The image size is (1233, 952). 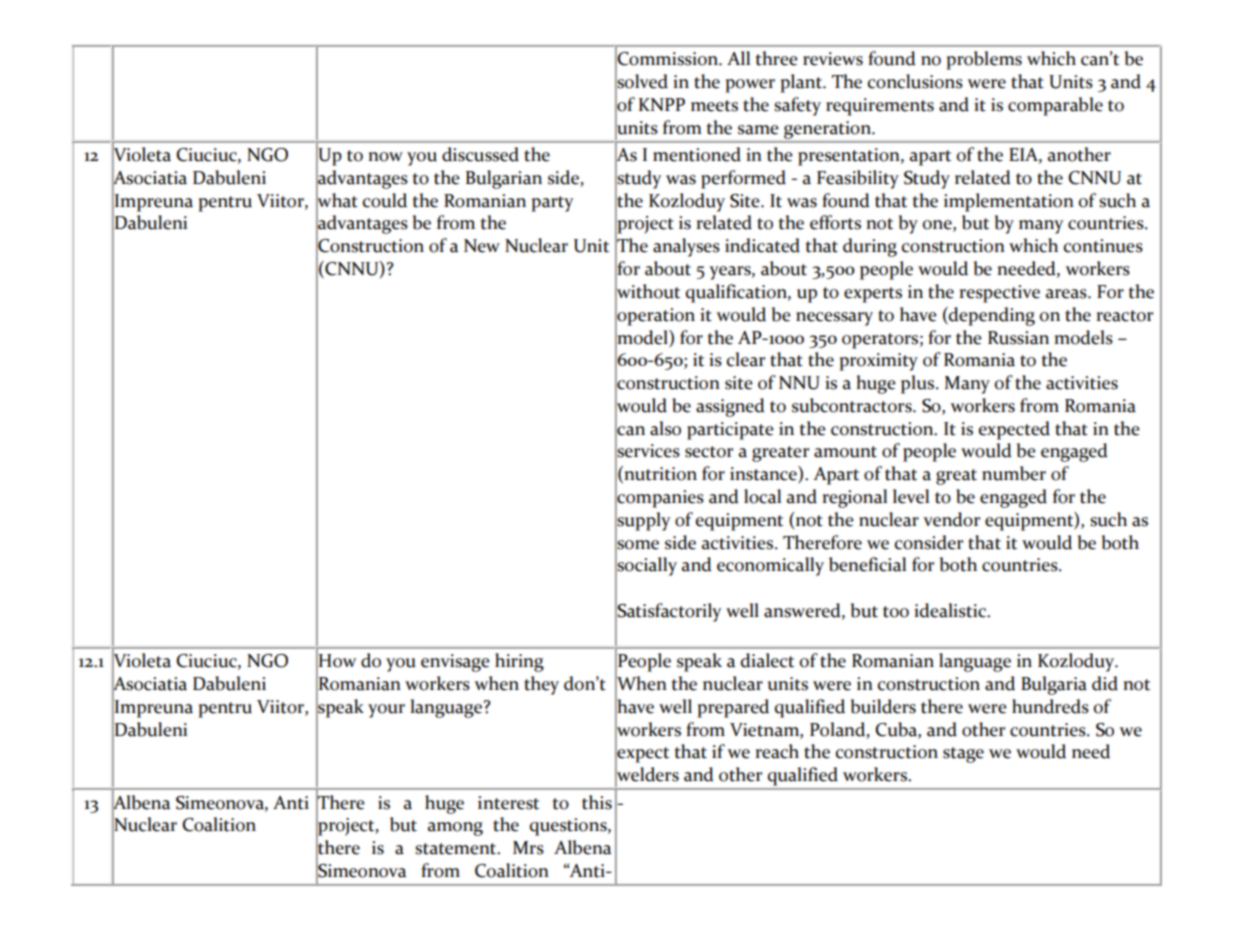 What do you see at coordinates (1055, 106) in the page?
I see `comparable` at bounding box center [1055, 106].
